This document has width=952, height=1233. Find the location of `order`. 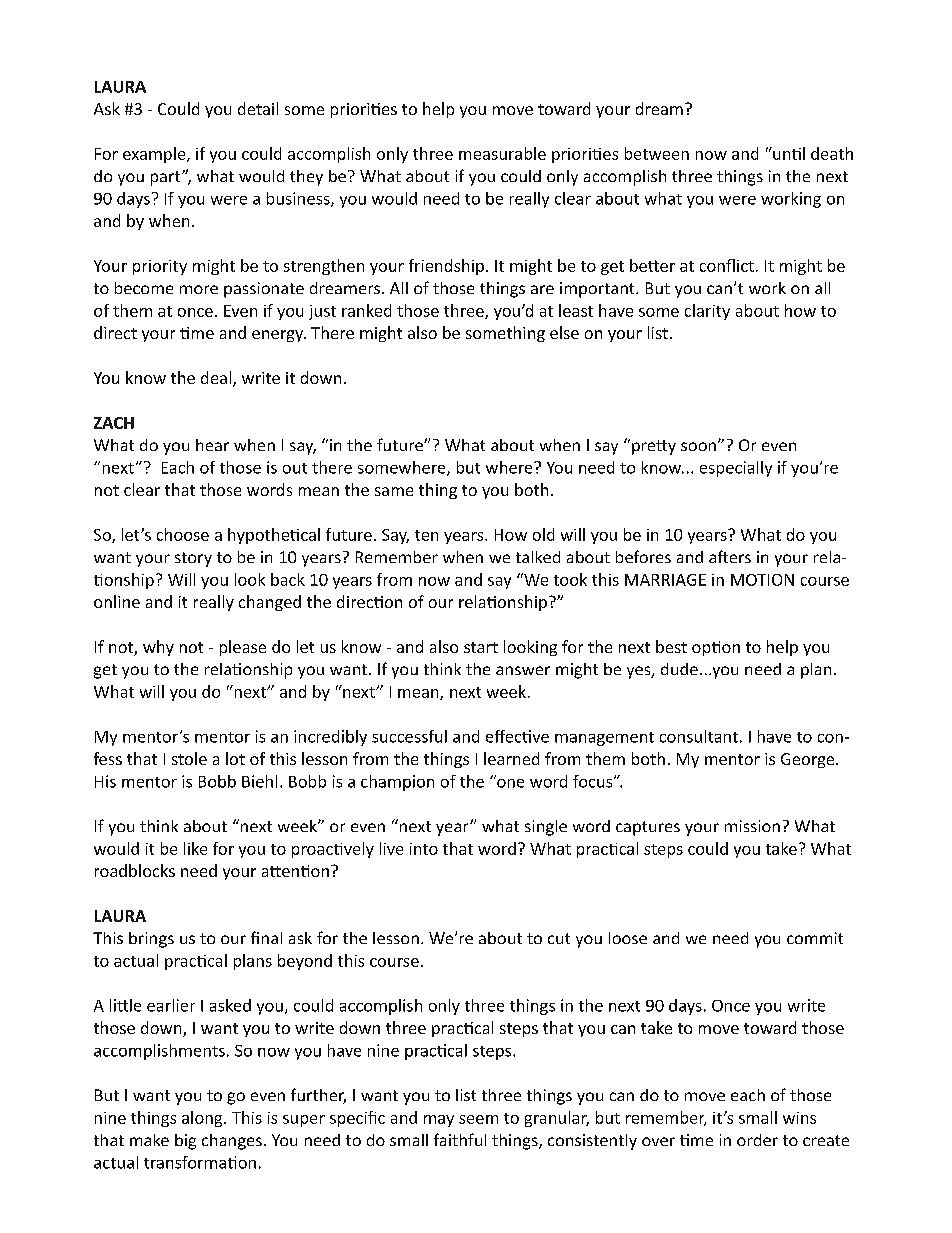

order is located at coordinates (757, 1140).
